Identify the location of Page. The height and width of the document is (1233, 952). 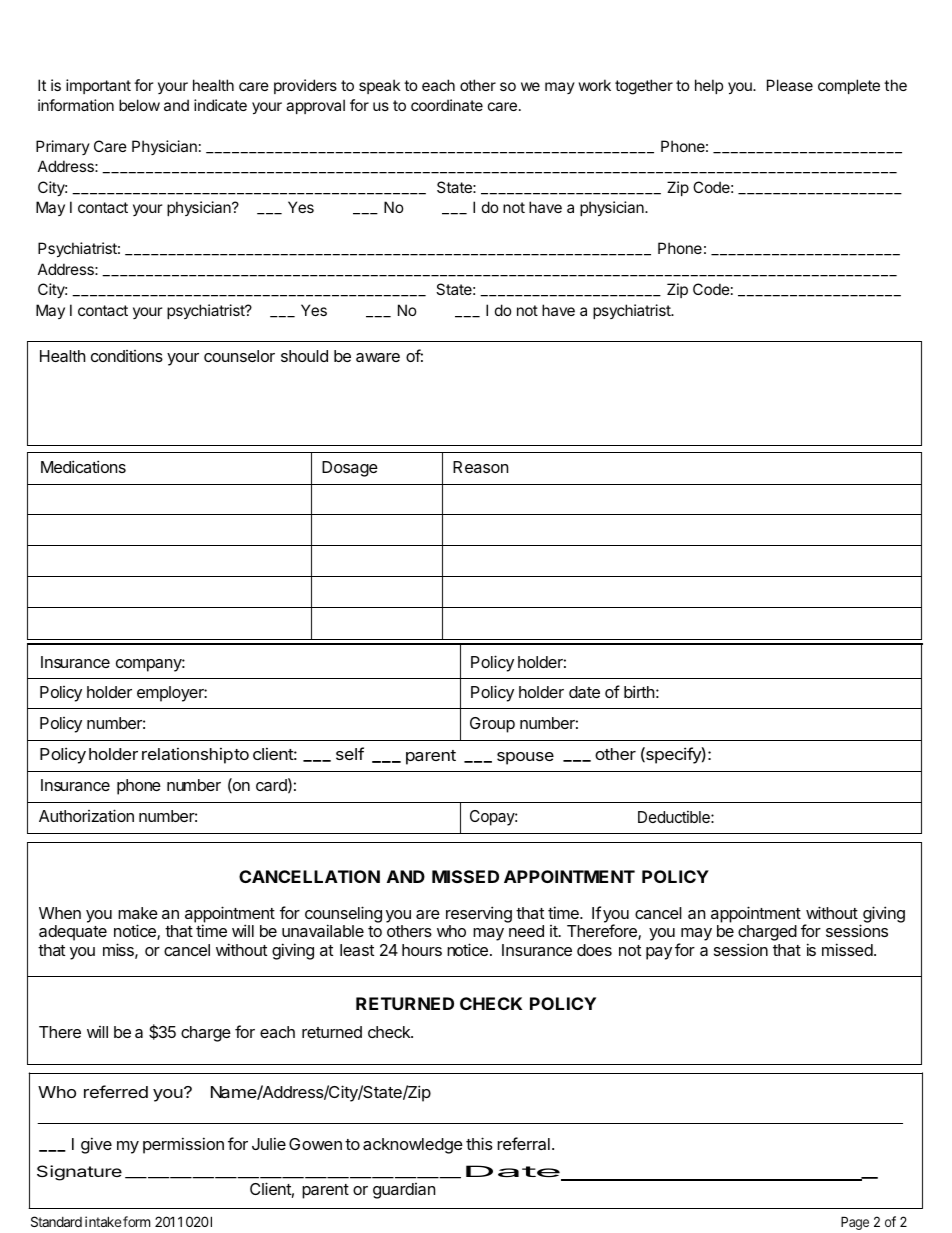
(855, 1223).
